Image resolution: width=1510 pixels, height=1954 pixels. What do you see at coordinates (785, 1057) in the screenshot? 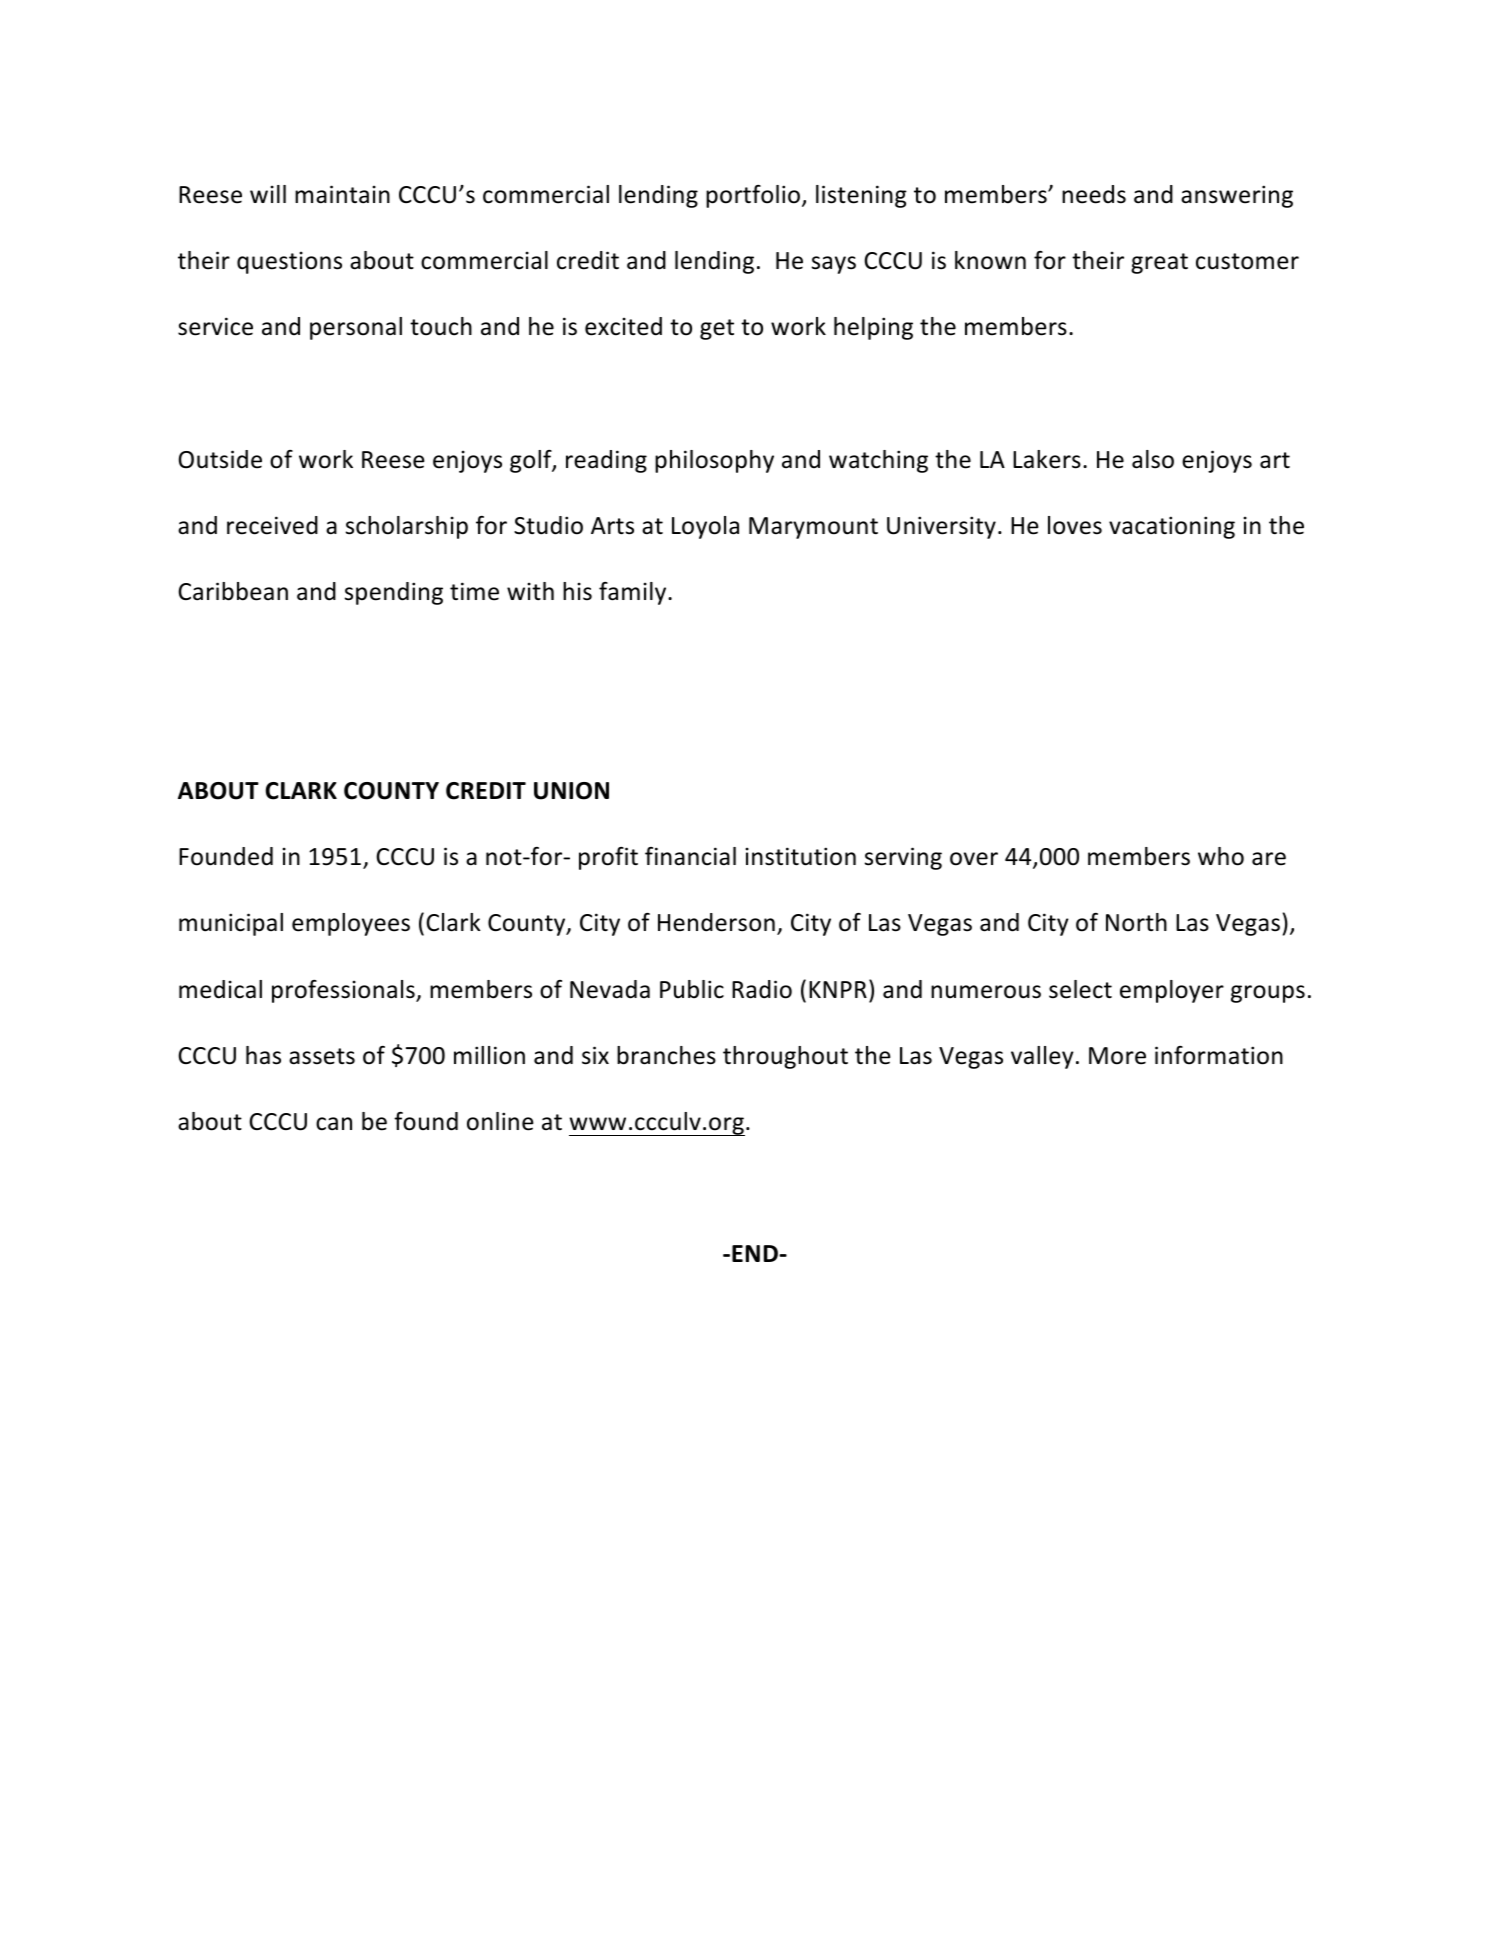
I see `throughout` at bounding box center [785, 1057].
